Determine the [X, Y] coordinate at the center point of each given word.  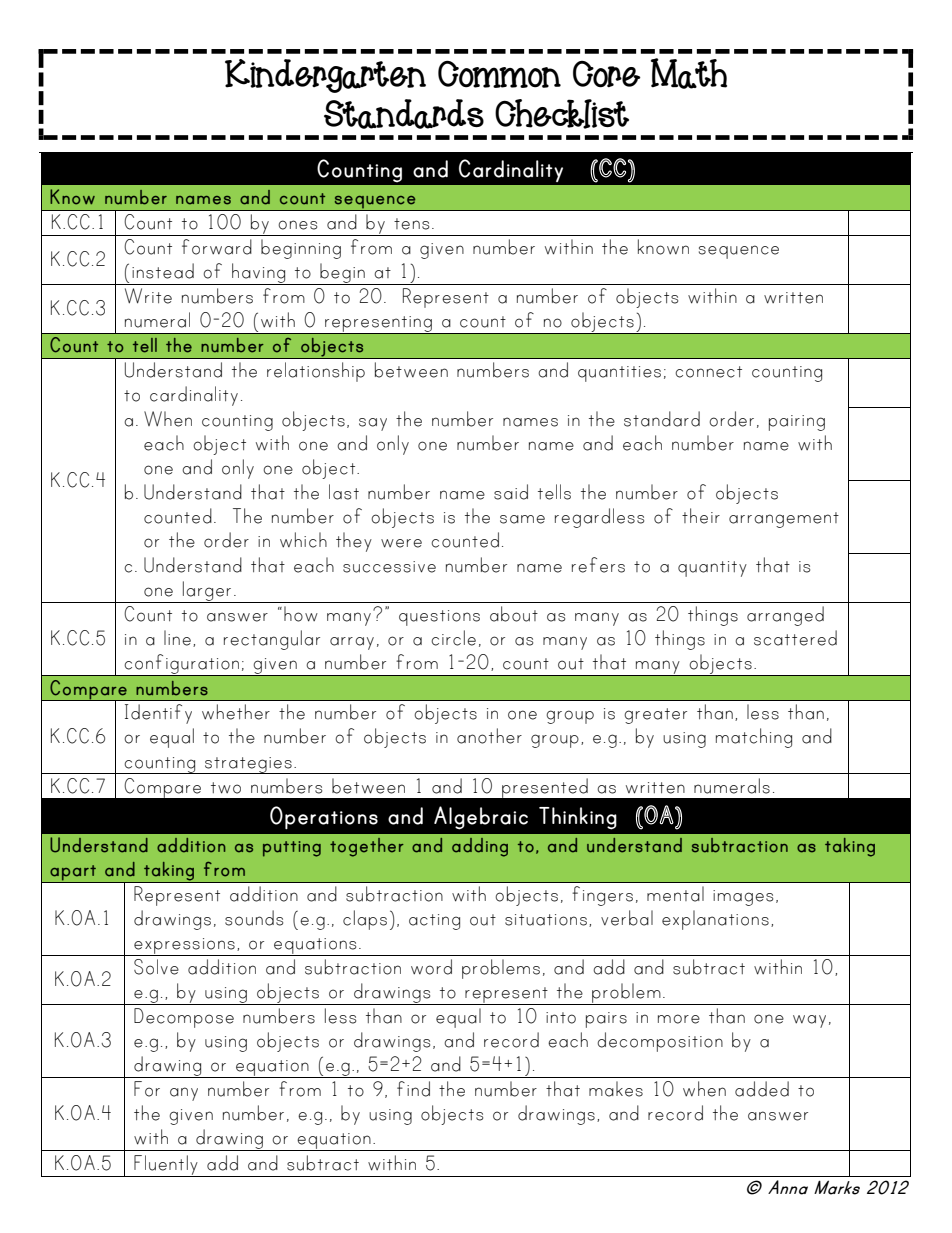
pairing [797, 423]
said [511, 492]
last [344, 492]
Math [689, 73]
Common [499, 74]
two [226, 788]
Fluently [166, 1166]
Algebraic [481, 818]
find [413, 1089]
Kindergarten [325, 76]
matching [754, 738]
